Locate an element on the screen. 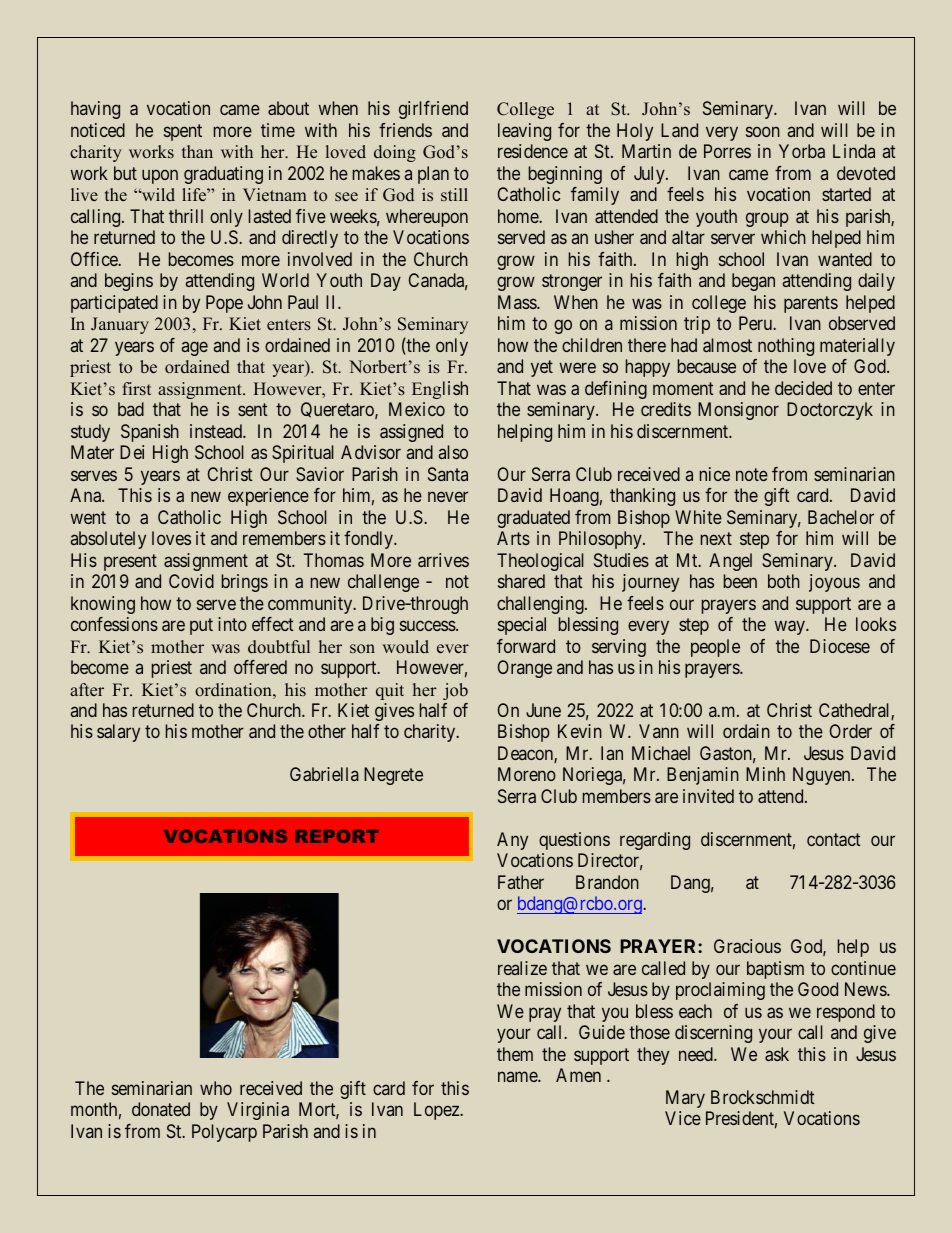  soon is located at coordinates (763, 131).
